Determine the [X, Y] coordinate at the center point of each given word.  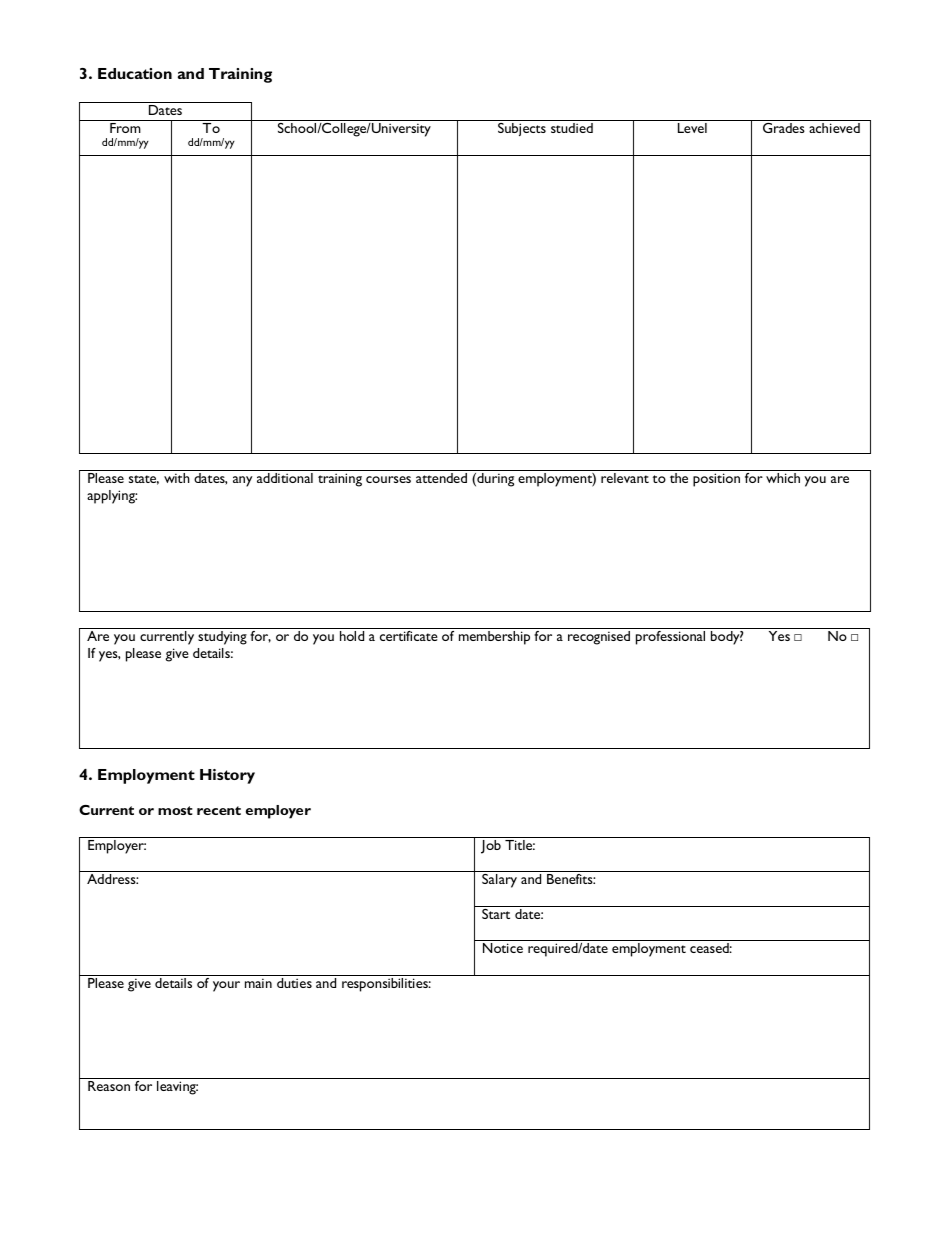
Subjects [522, 128]
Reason [109, 1084]
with [177, 478]
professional [670, 636]
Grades [784, 126]
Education [135, 73]
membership [494, 638]
